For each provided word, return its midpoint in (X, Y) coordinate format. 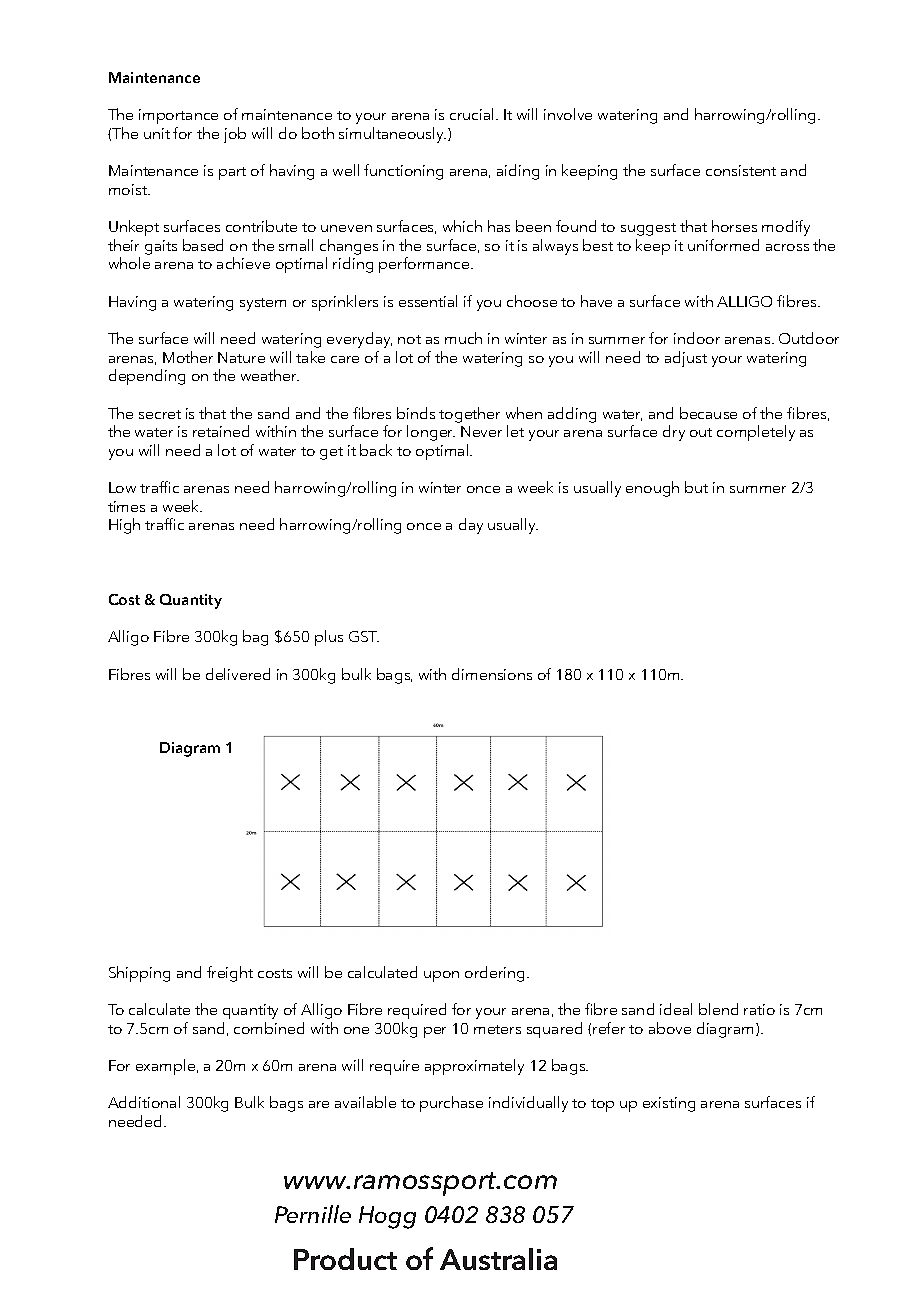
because (708, 413)
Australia (498, 1259)
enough (652, 489)
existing (669, 1104)
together (469, 415)
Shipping (139, 974)
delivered (238, 674)
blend (718, 1009)
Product (345, 1259)
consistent (741, 170)
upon (441, 976)
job (235, 135)
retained (221, 431)
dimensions (492, 674)
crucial (473, 114)
